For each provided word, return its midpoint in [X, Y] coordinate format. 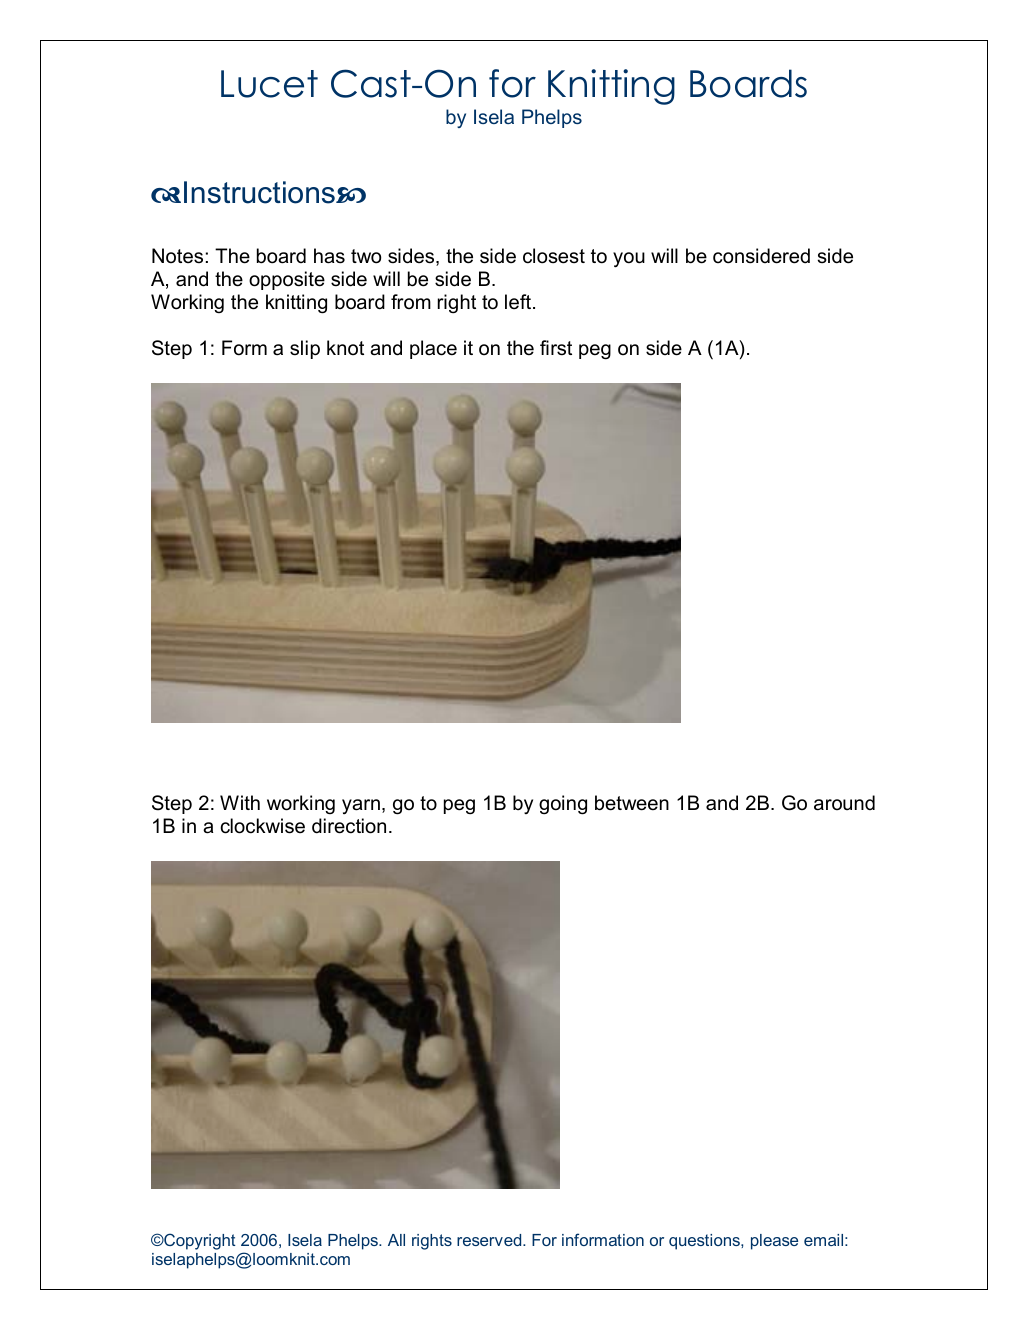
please [774, 1242]
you [629, 260]
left [519, 302]
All [396, 1240]
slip [305, 349]
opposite [287, 280]
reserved [490, 1240]
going [563, 805]
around [844, 803]
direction [349, 826]
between [632, 803]
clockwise [263, 826]
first [556, 348]
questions [705, 1242]
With [240, 802]
